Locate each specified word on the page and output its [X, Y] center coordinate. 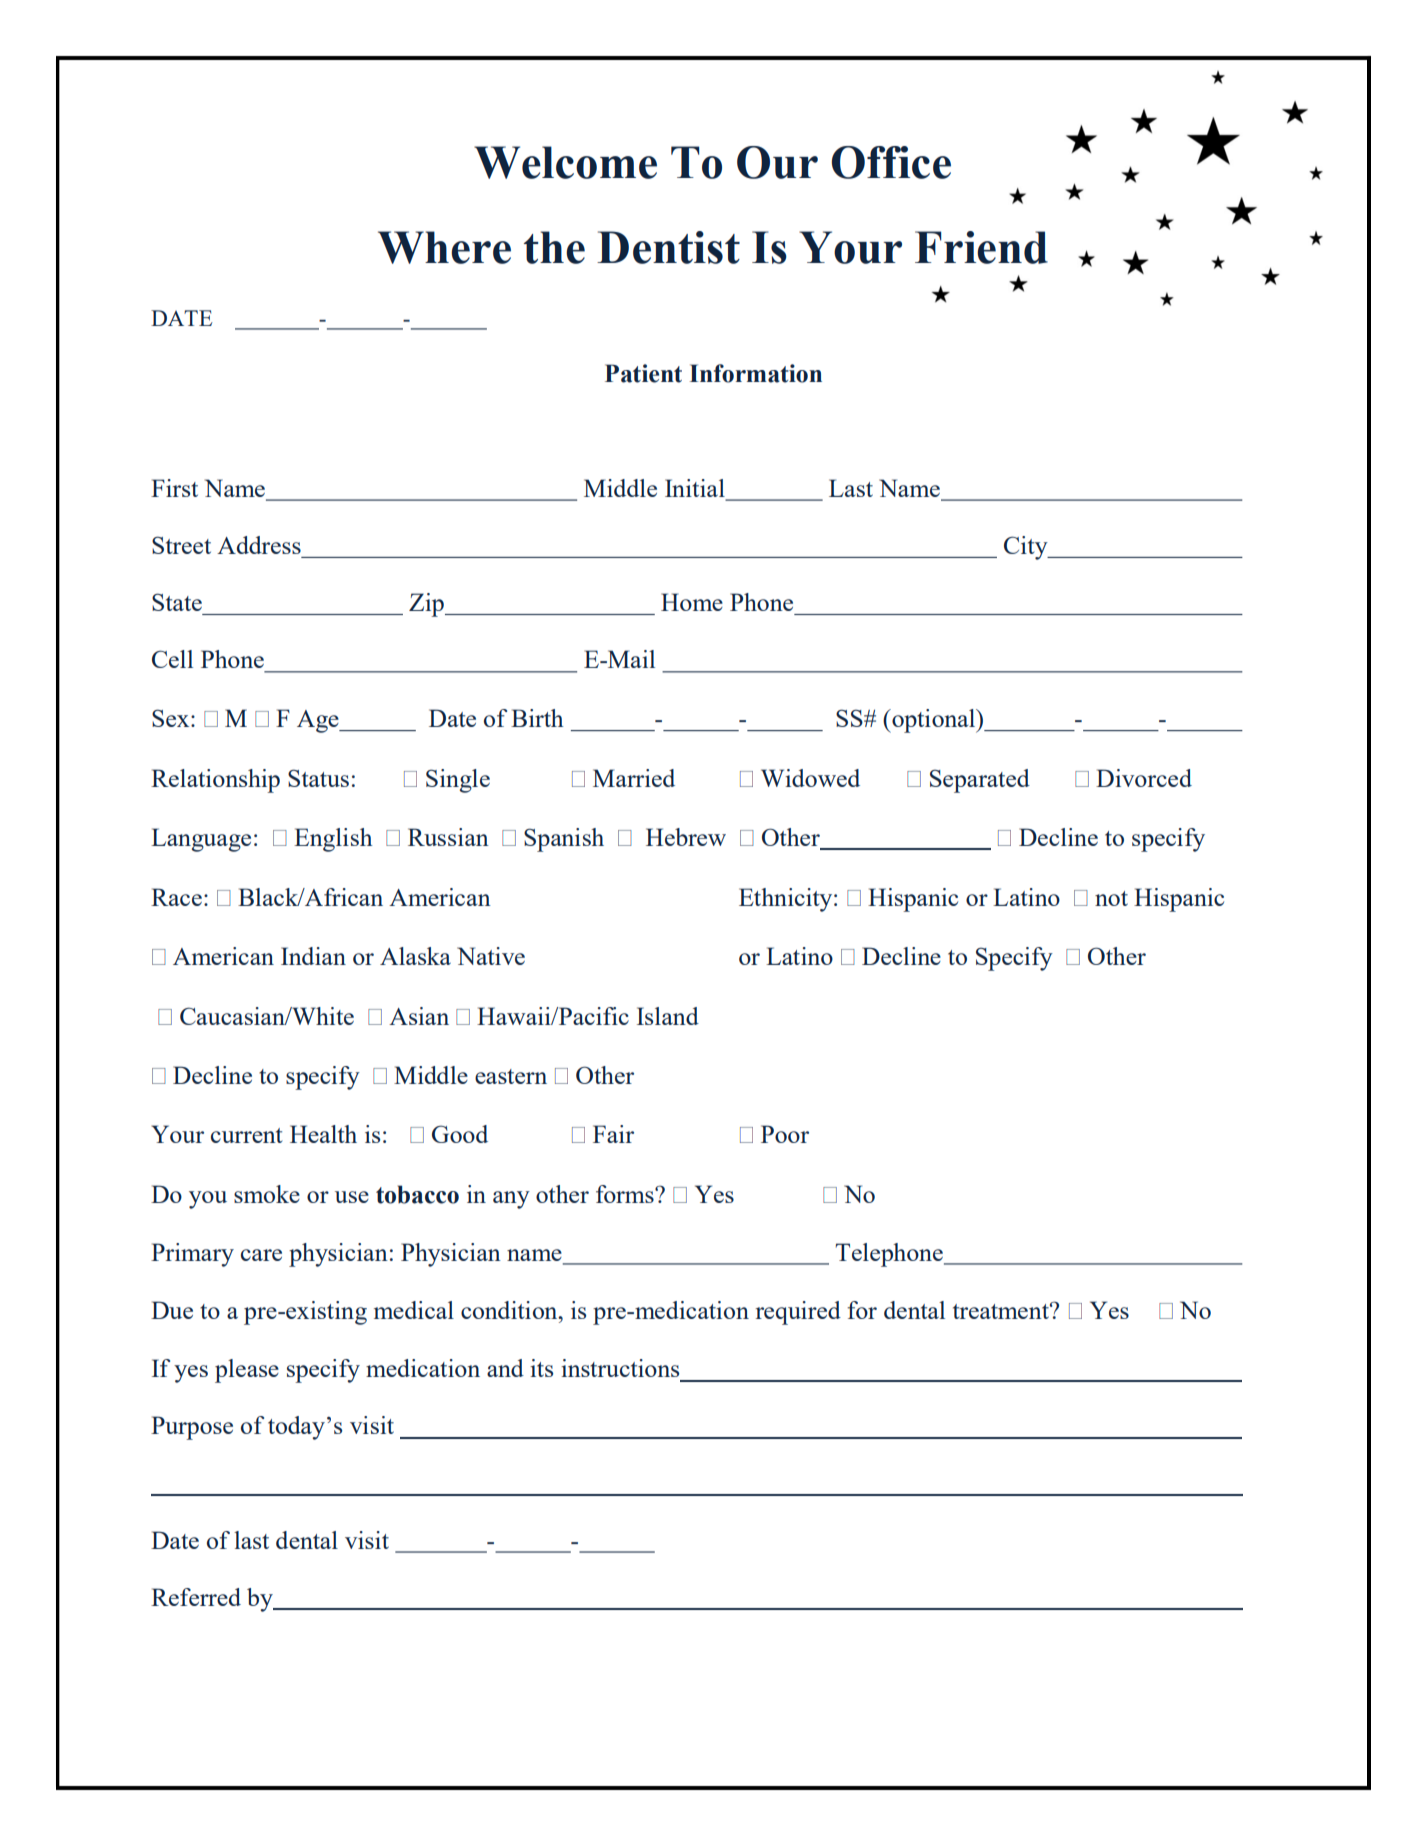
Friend [981, 247]
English [333, 840]
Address [259, 545]
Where [444, 247]
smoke [267, 1194]
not [1111, 898]
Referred [196, 1597]
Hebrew [686, 837]
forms [626, 1194]
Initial [695, 488]
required [798, 1313]
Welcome [565, 162]
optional [934, 721]
